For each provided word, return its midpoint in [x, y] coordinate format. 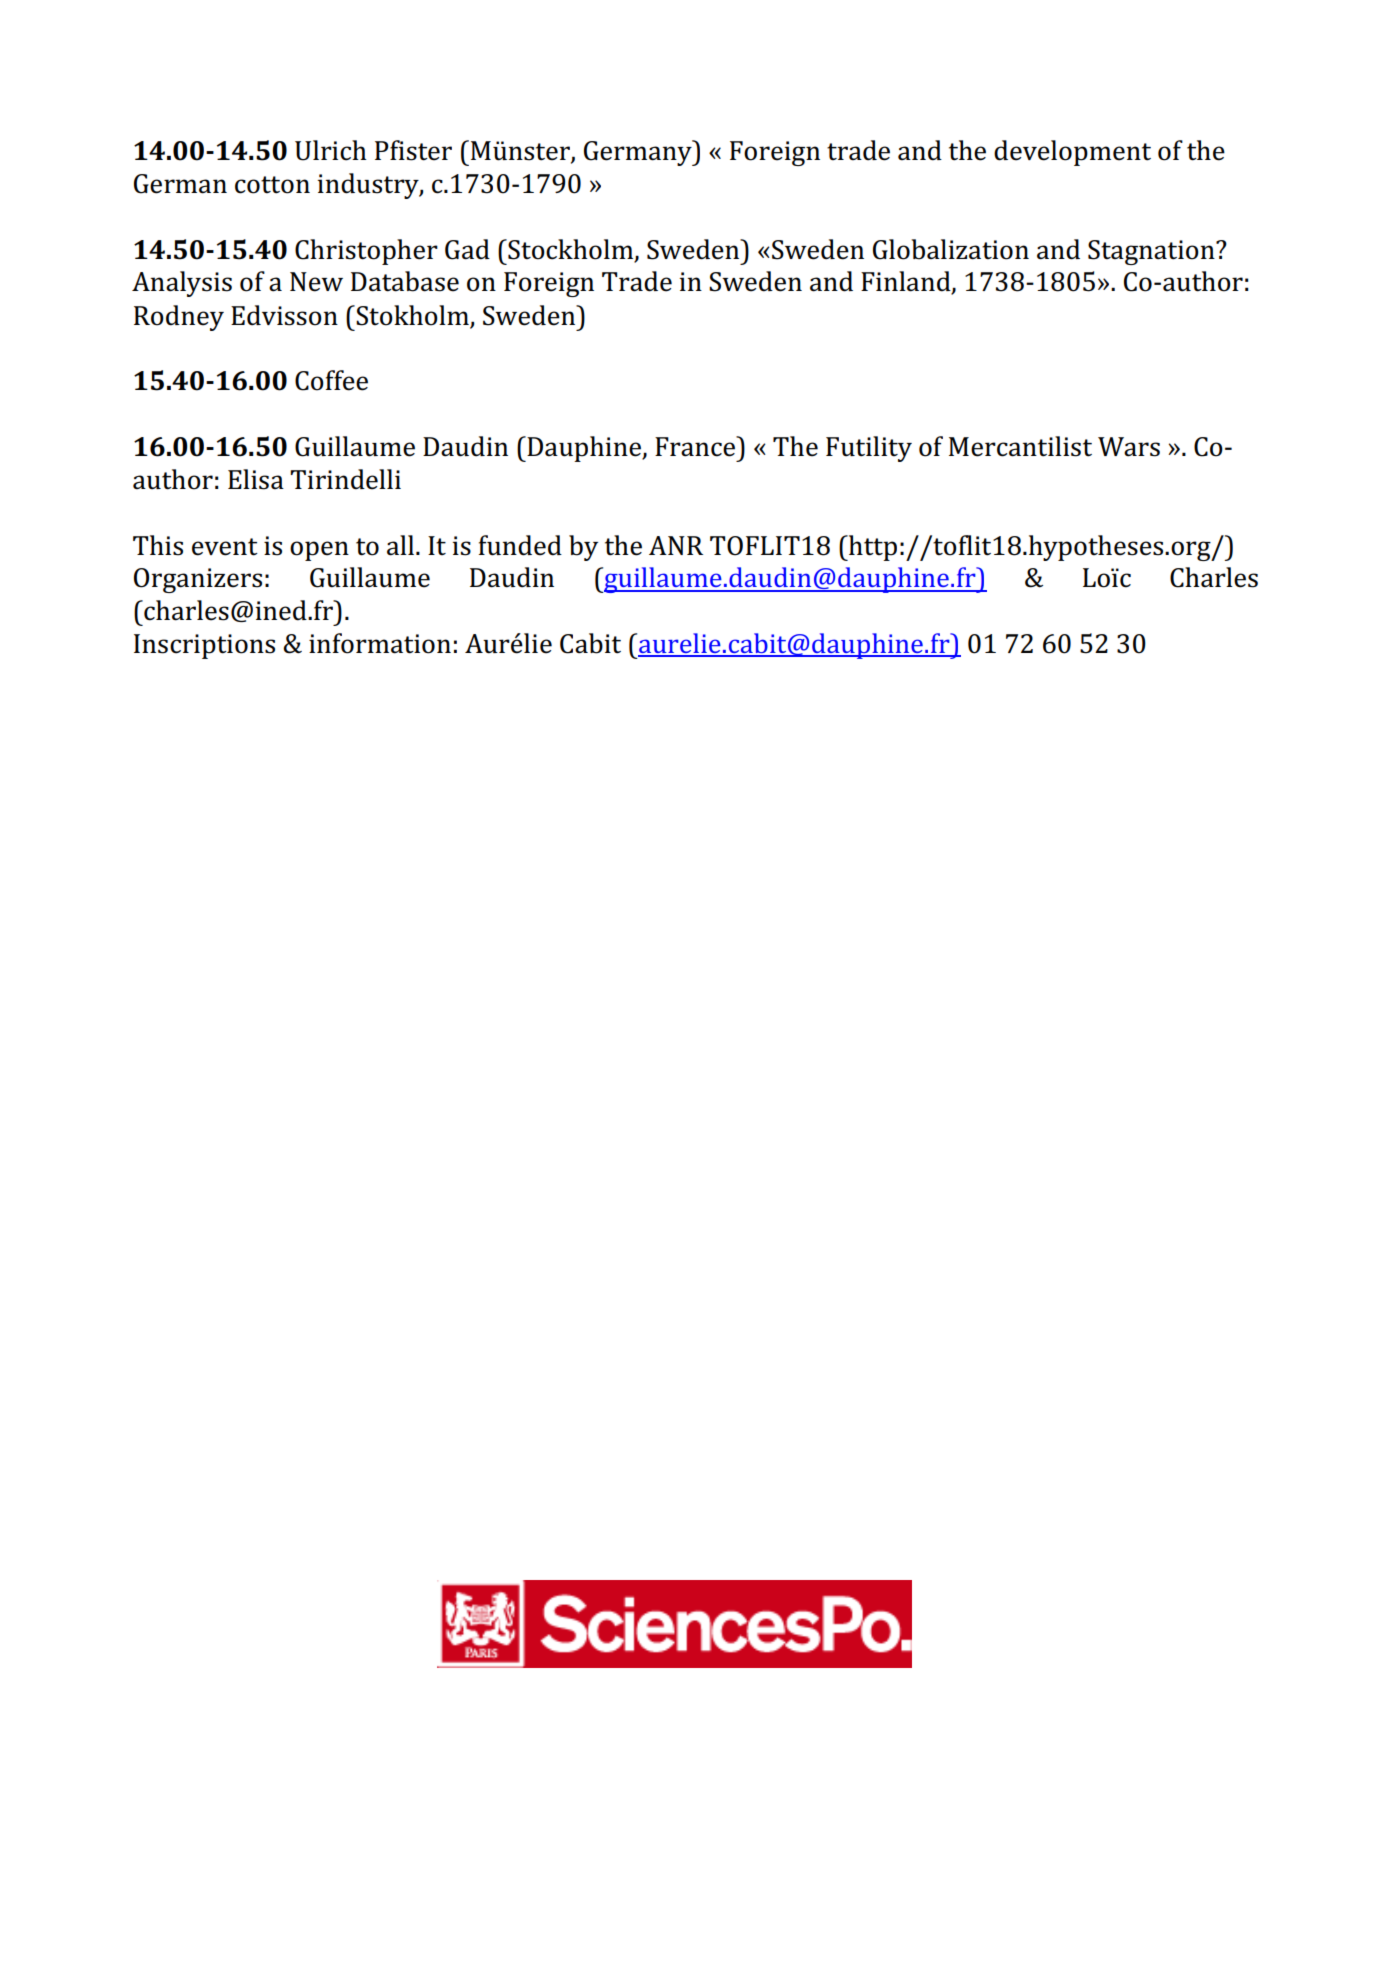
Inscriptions [204, 646]
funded [520, 545]
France [696, 446]
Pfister [413, 150]
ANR [676, 545]
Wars [1129, 447]
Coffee [331, 380]
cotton [272, 185]
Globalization [951, 249]
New [316, 282]
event [225, 547]
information [380, 643]
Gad [467, 249]
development [1072, 153]
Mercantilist [1020, 446]
